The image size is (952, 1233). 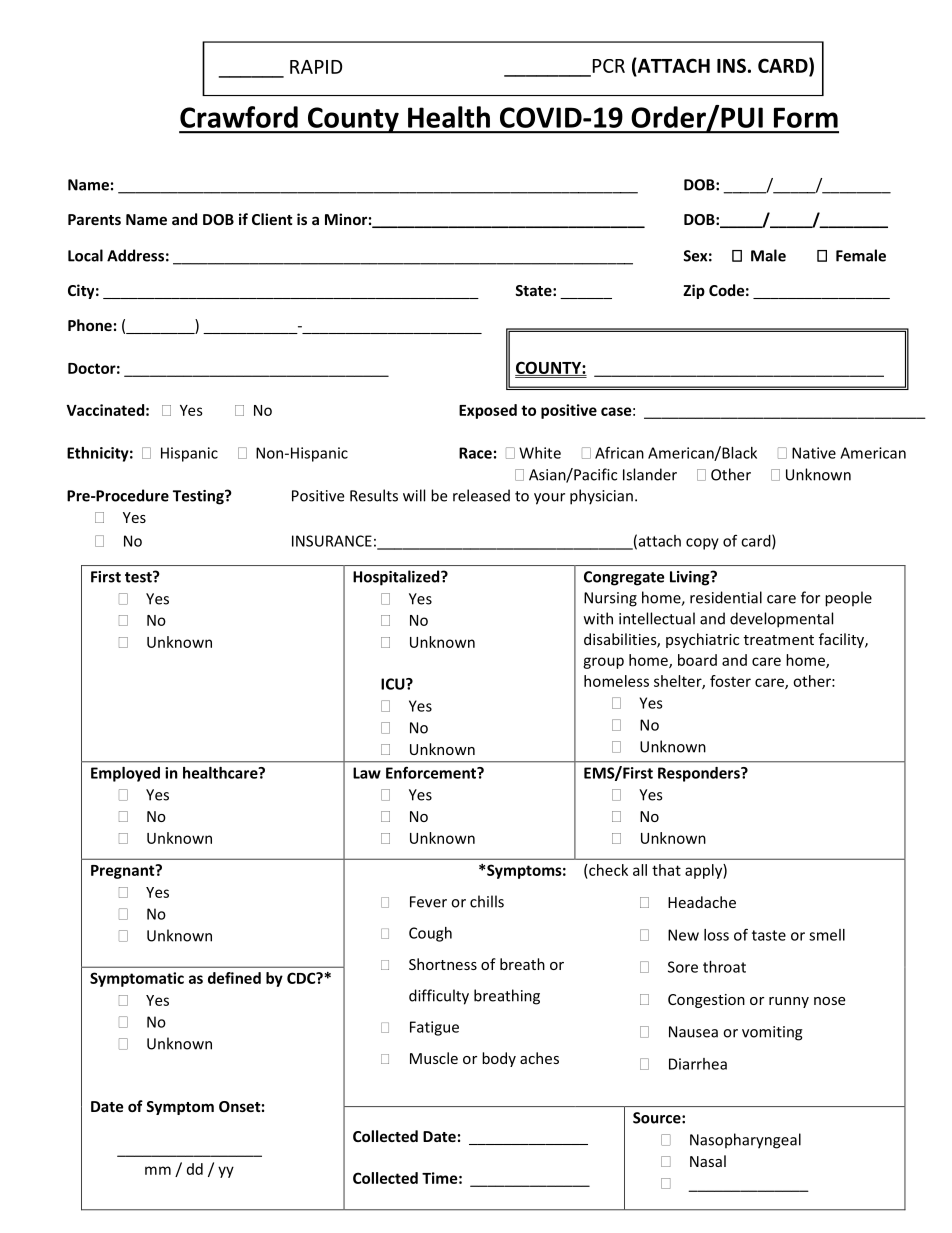 What do you see at coordinates (702, 902) in the document?
I see `Headache` at bounding box center [702, 902].
